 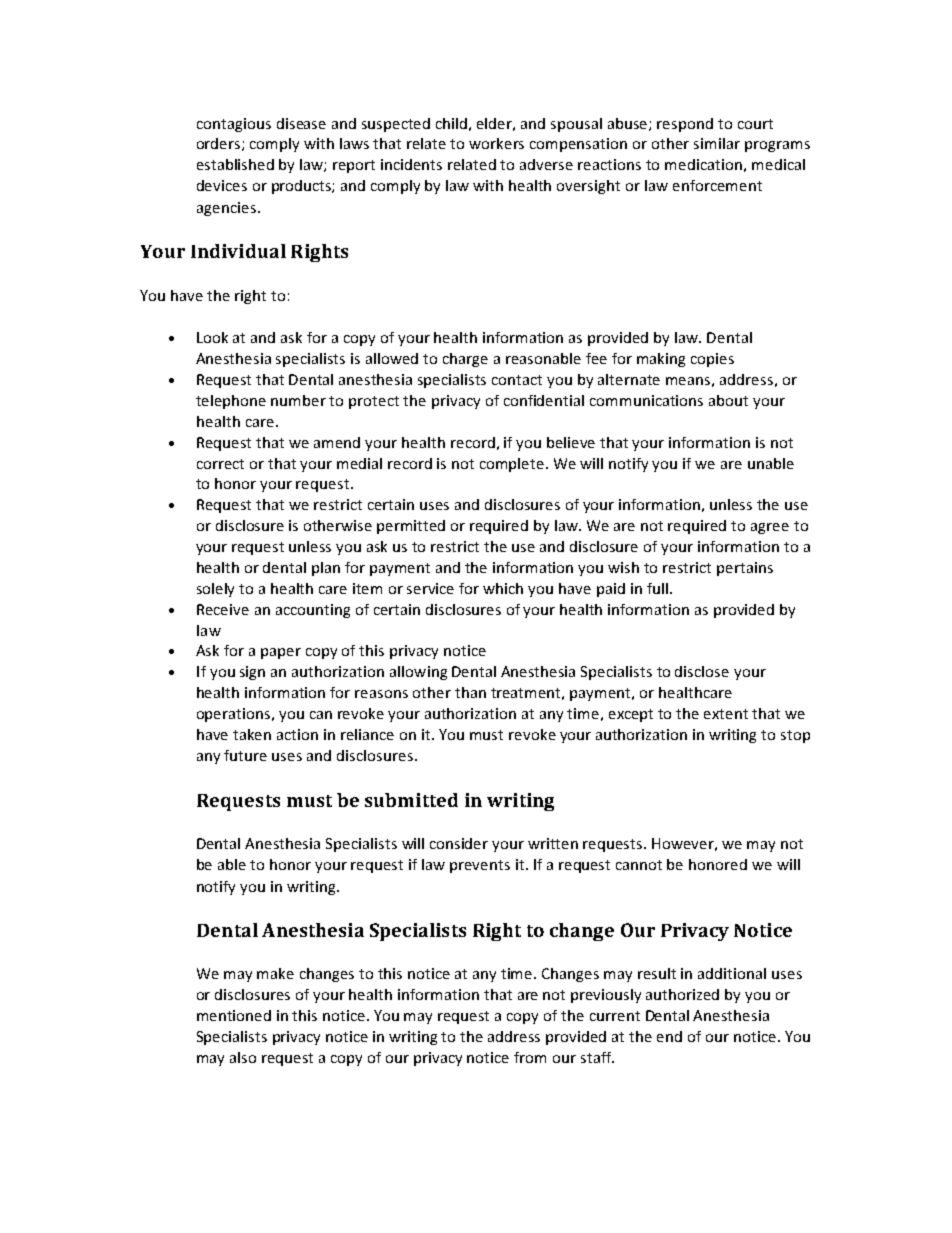 I want to click on accounting, so click(x=313, y=611).
